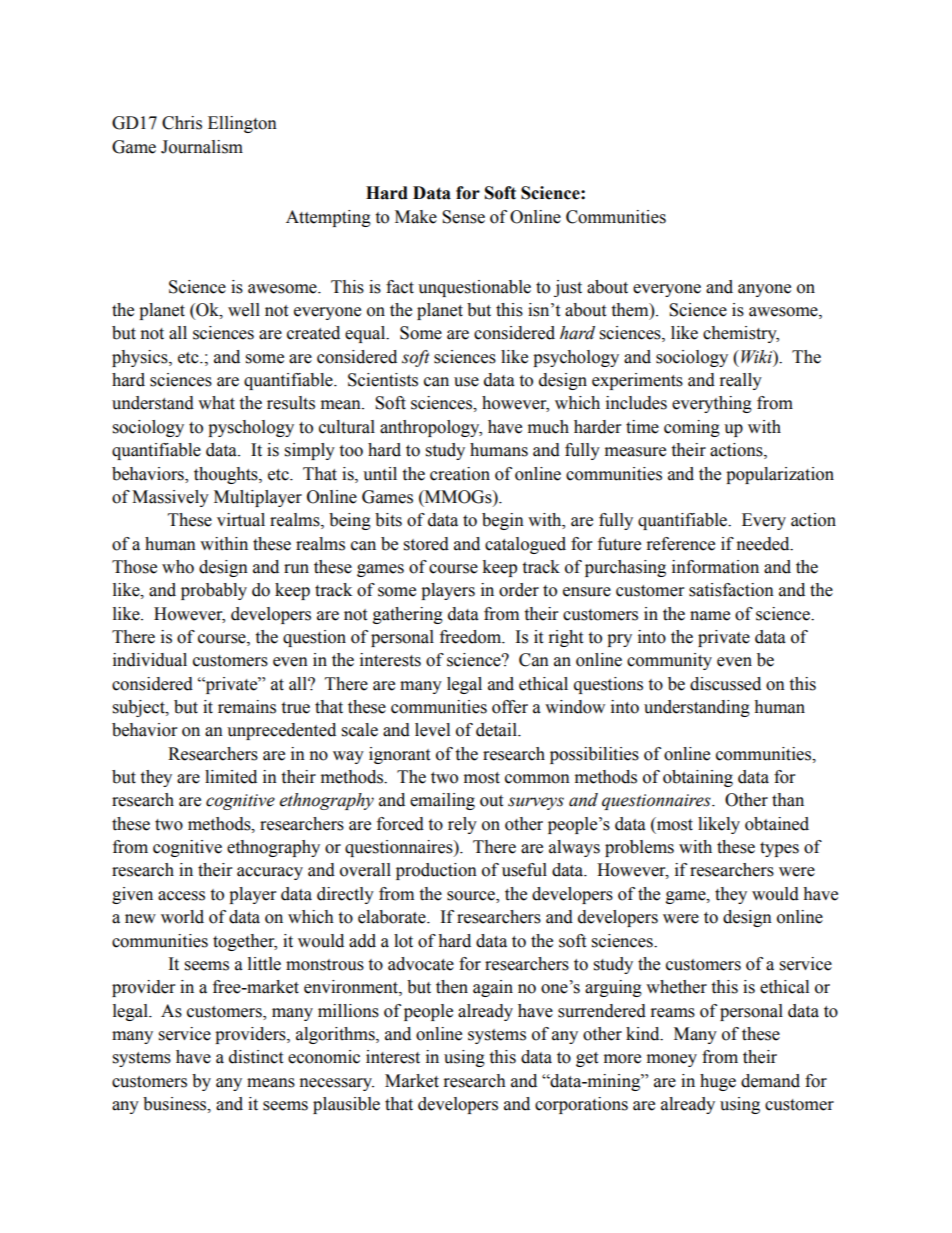  What do you see at coordinates (202, 147) in the page?
I see `Journalism` at bounding box center [202, 147].
